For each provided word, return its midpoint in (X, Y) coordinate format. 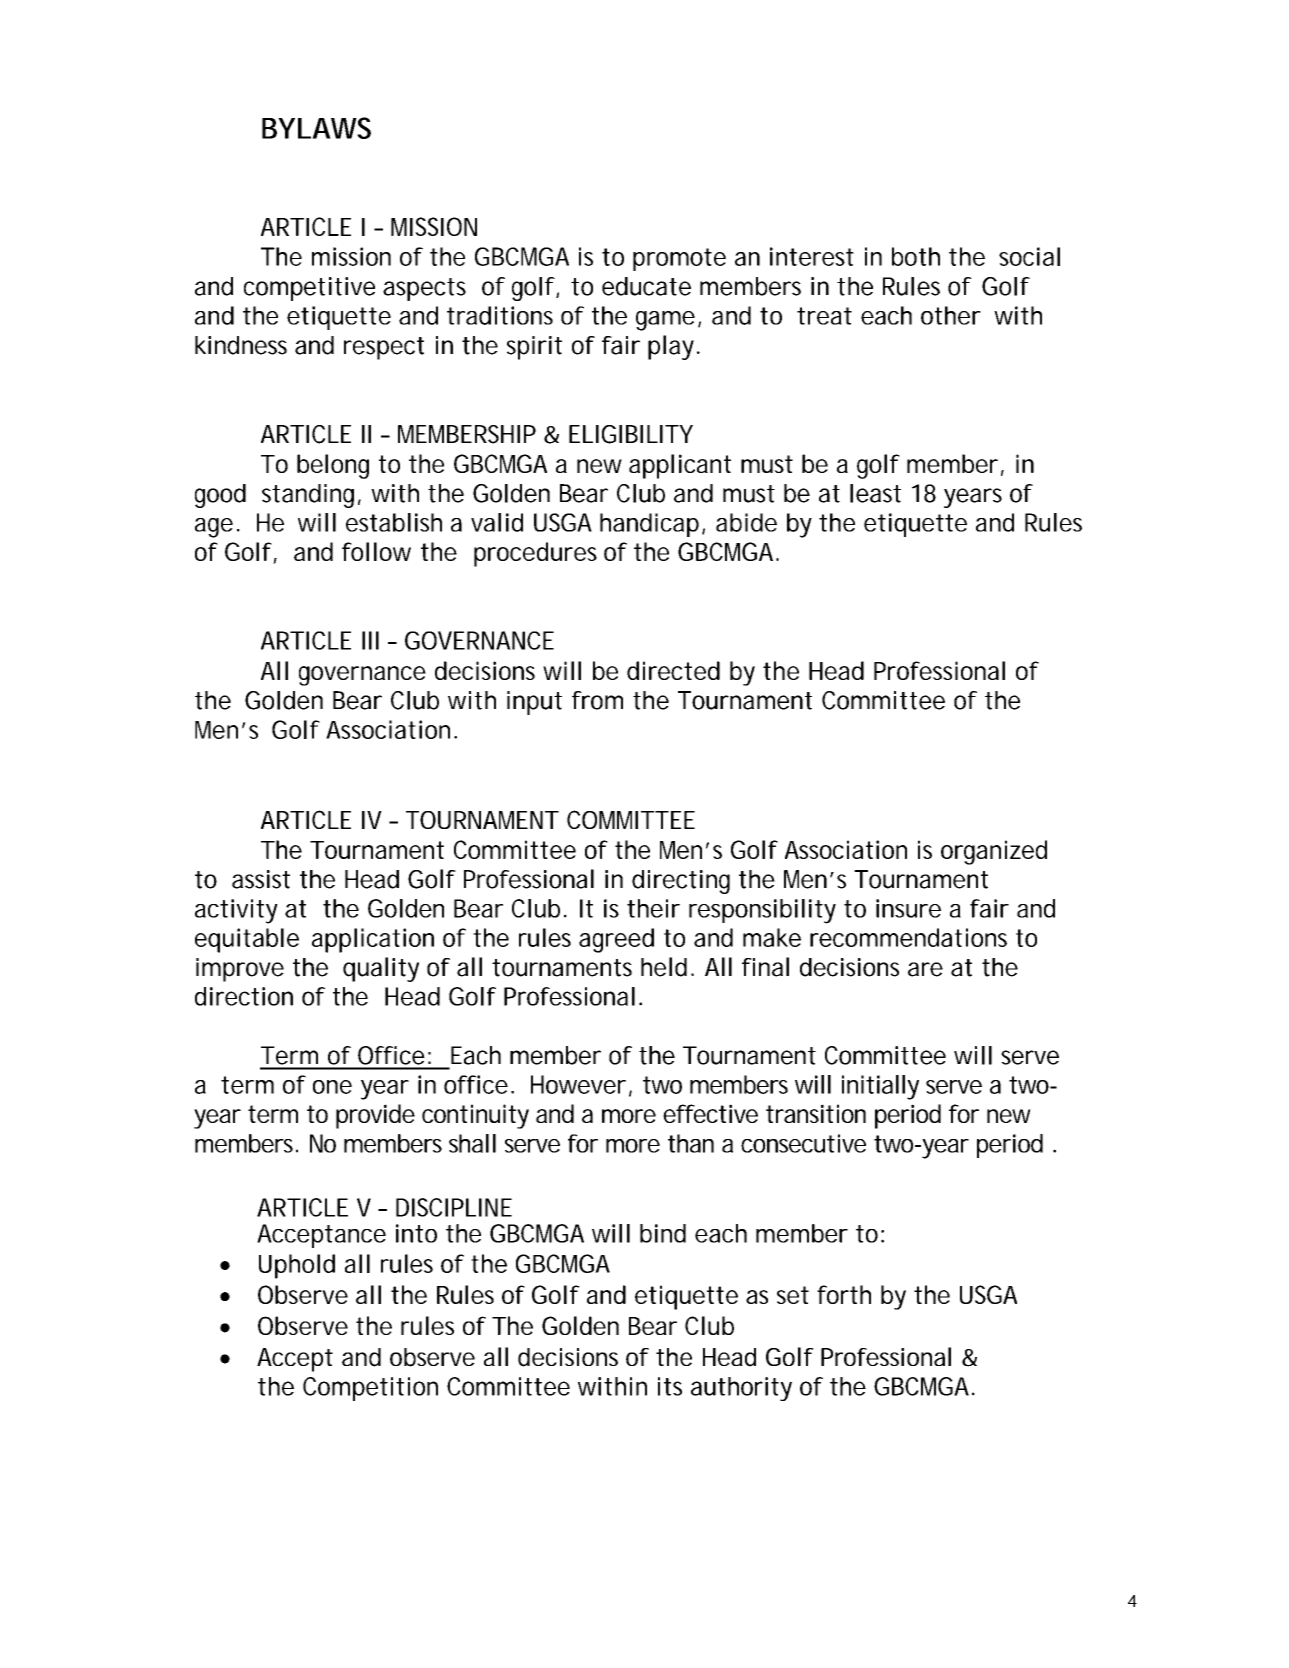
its (670, 1386)
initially (880, 1087)
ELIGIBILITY (631, 434)
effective (710, 1113)
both (916, 256)
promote (679, 259)
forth (844, 1294)
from (597, 700)
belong (333, 466)
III (370, 640)
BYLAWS (316, 128)
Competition (370, 1389)
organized (994, 852)
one (332, 1087)
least (875, 493)
